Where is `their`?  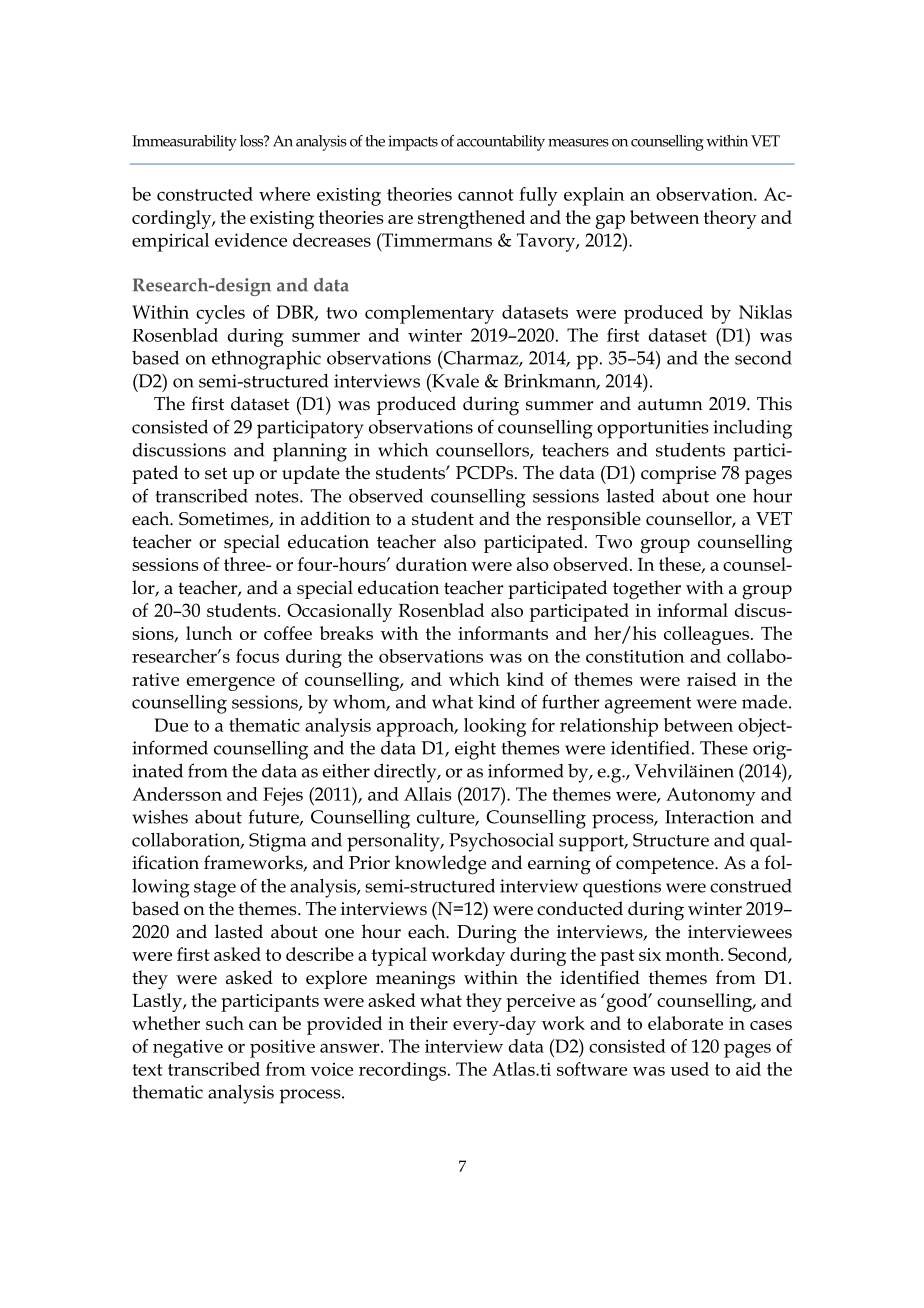
their is located at coordinates (429, 1023).
